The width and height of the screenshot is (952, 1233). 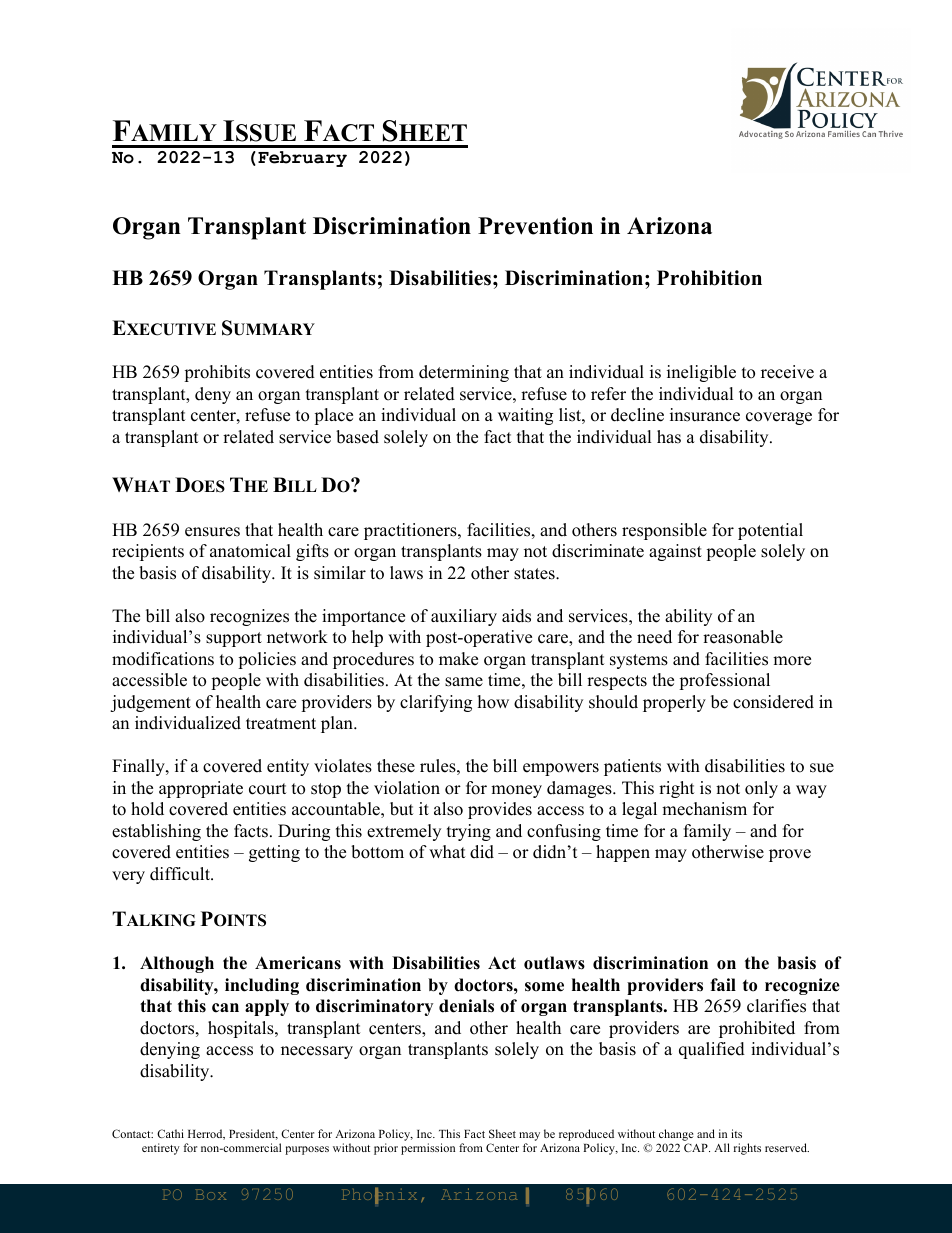 I want to click on permission, so click(x=428, y=1149).
